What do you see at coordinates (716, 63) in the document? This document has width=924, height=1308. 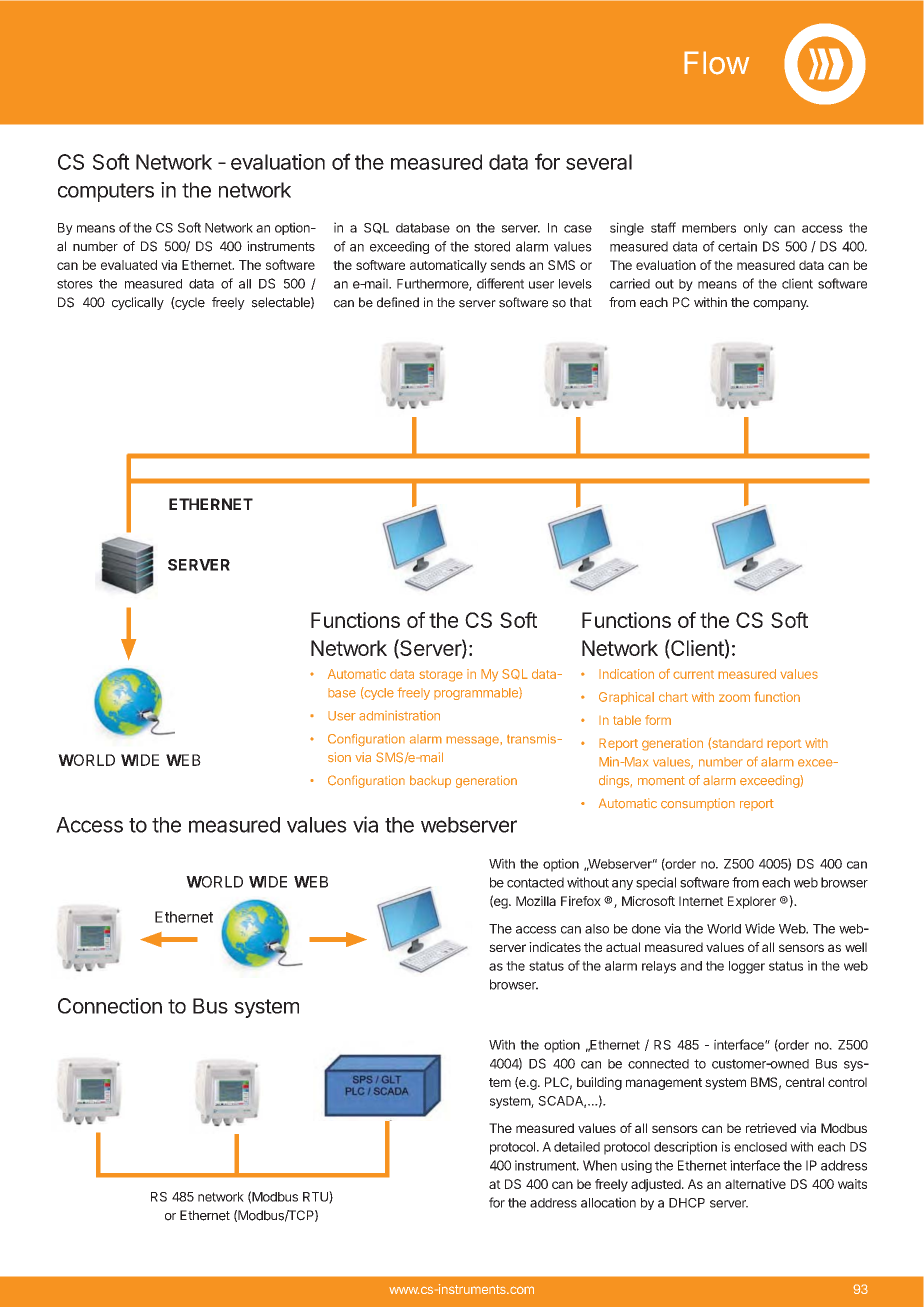 I see `Flow` at bounding box center [716, 63].
